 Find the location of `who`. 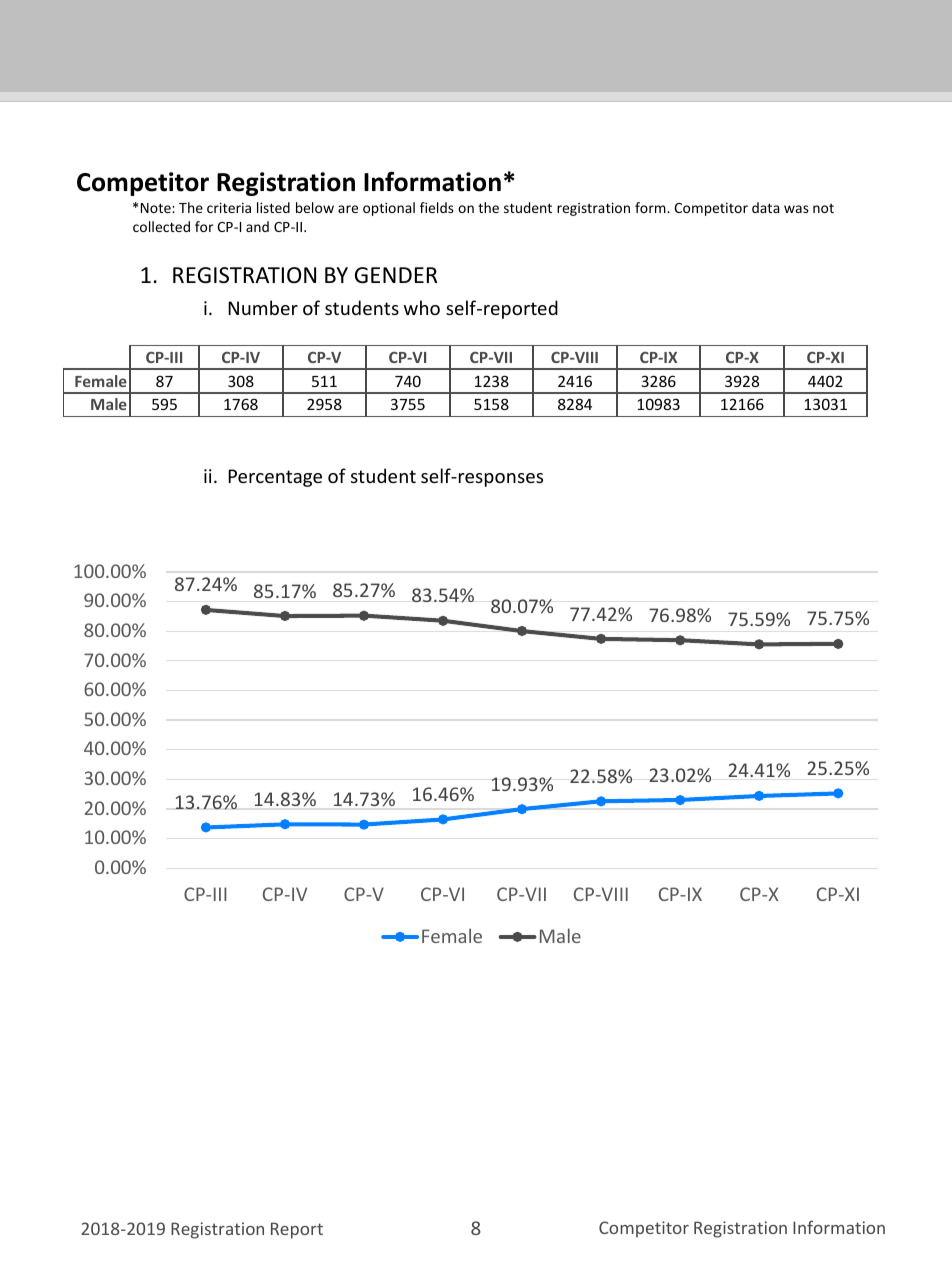

who is located at coordinates (422, 307).
